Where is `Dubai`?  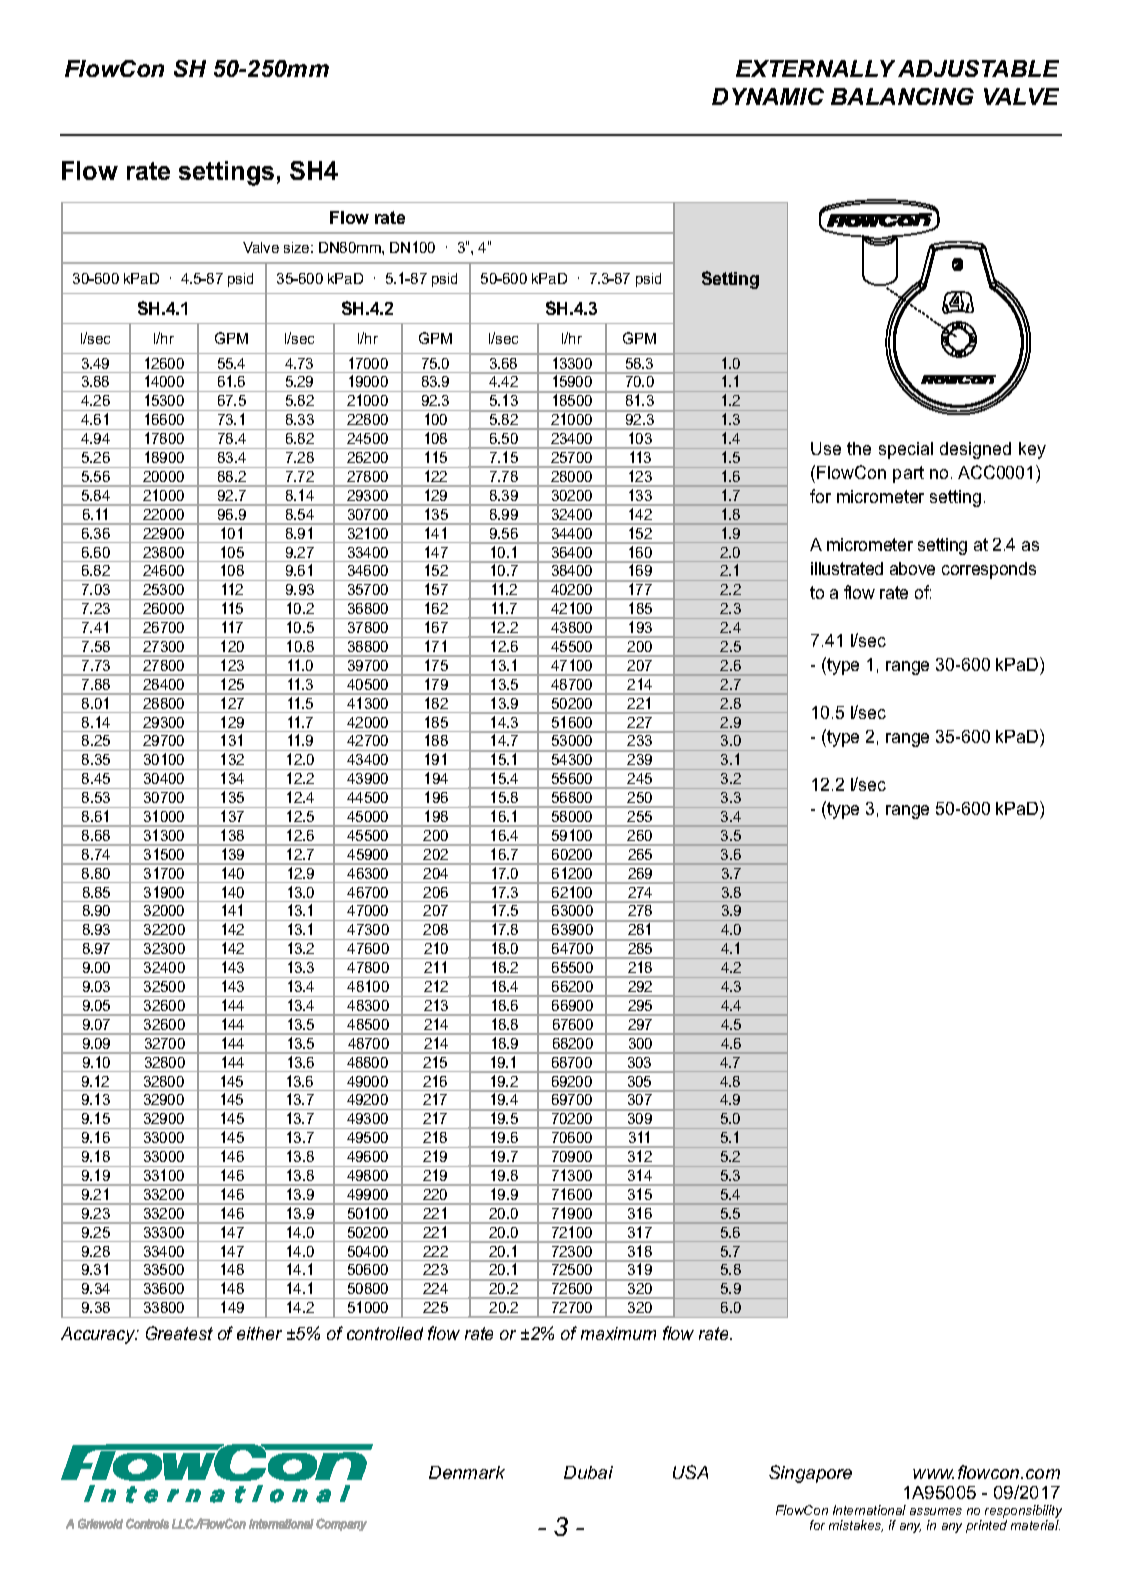
Dubai is located at coordinates (588, 1472).
